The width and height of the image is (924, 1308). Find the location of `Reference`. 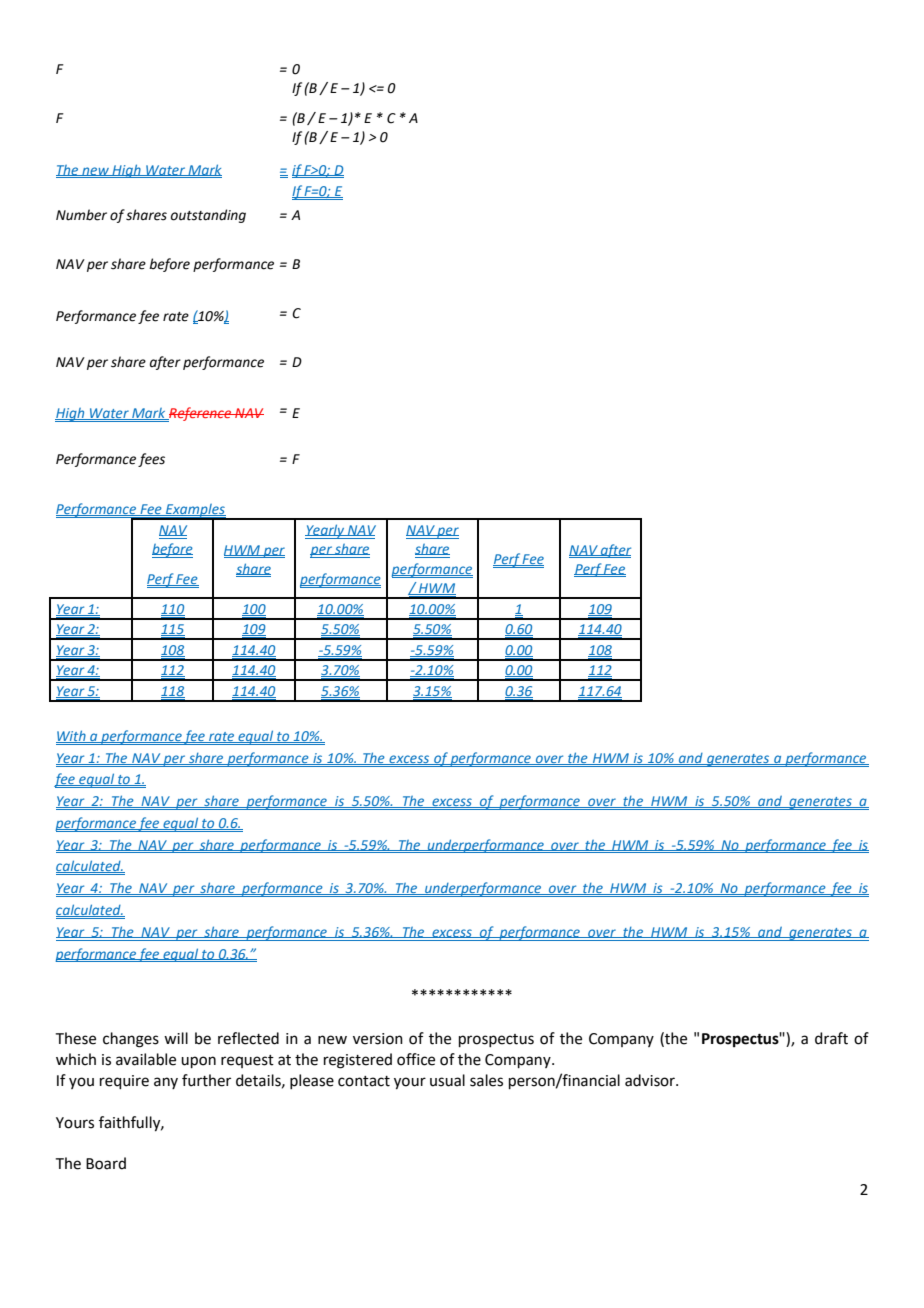

Reference is located at coordinates (200, 414).
